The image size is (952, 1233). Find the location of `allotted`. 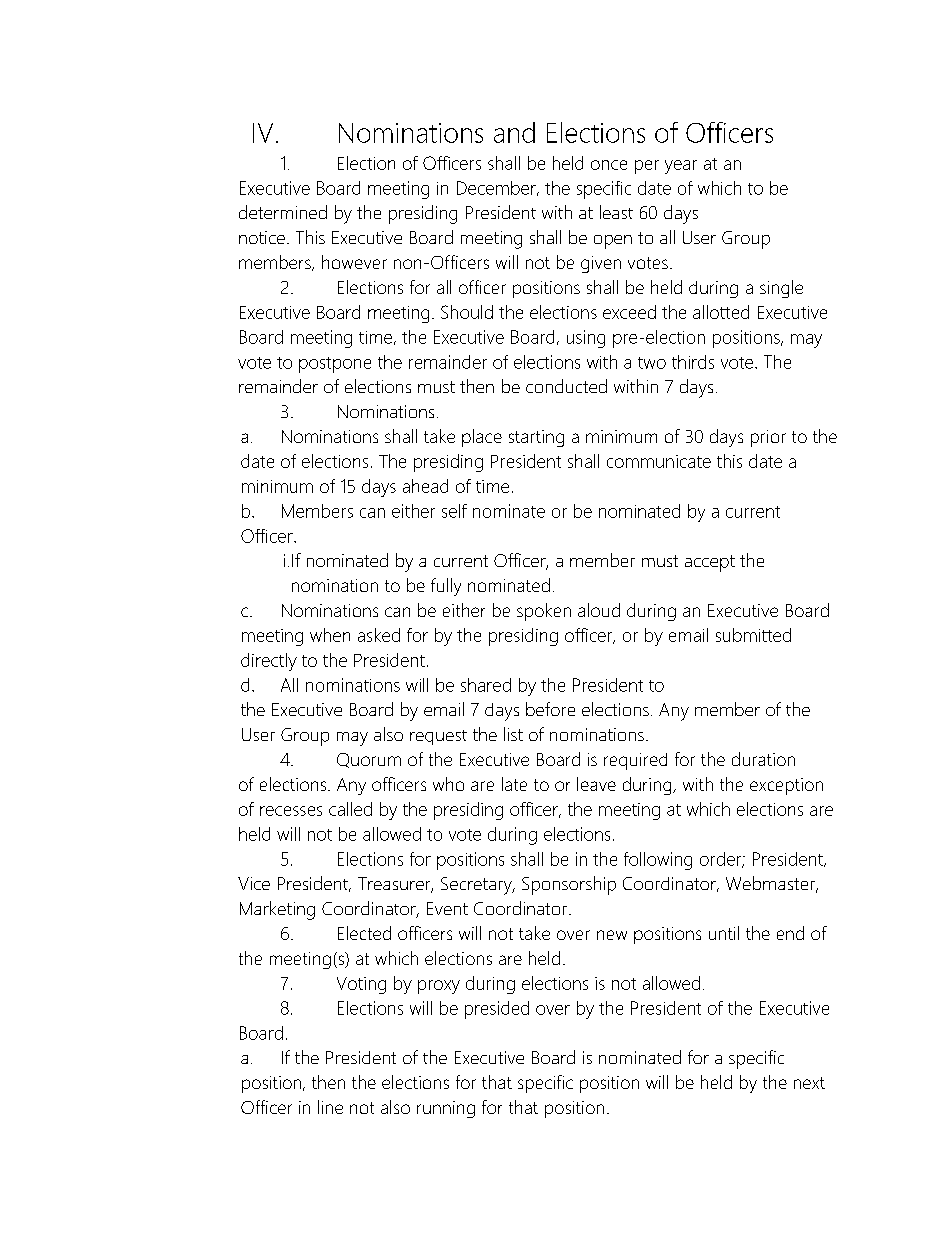

allotted is located at coordinates (721, 312).
